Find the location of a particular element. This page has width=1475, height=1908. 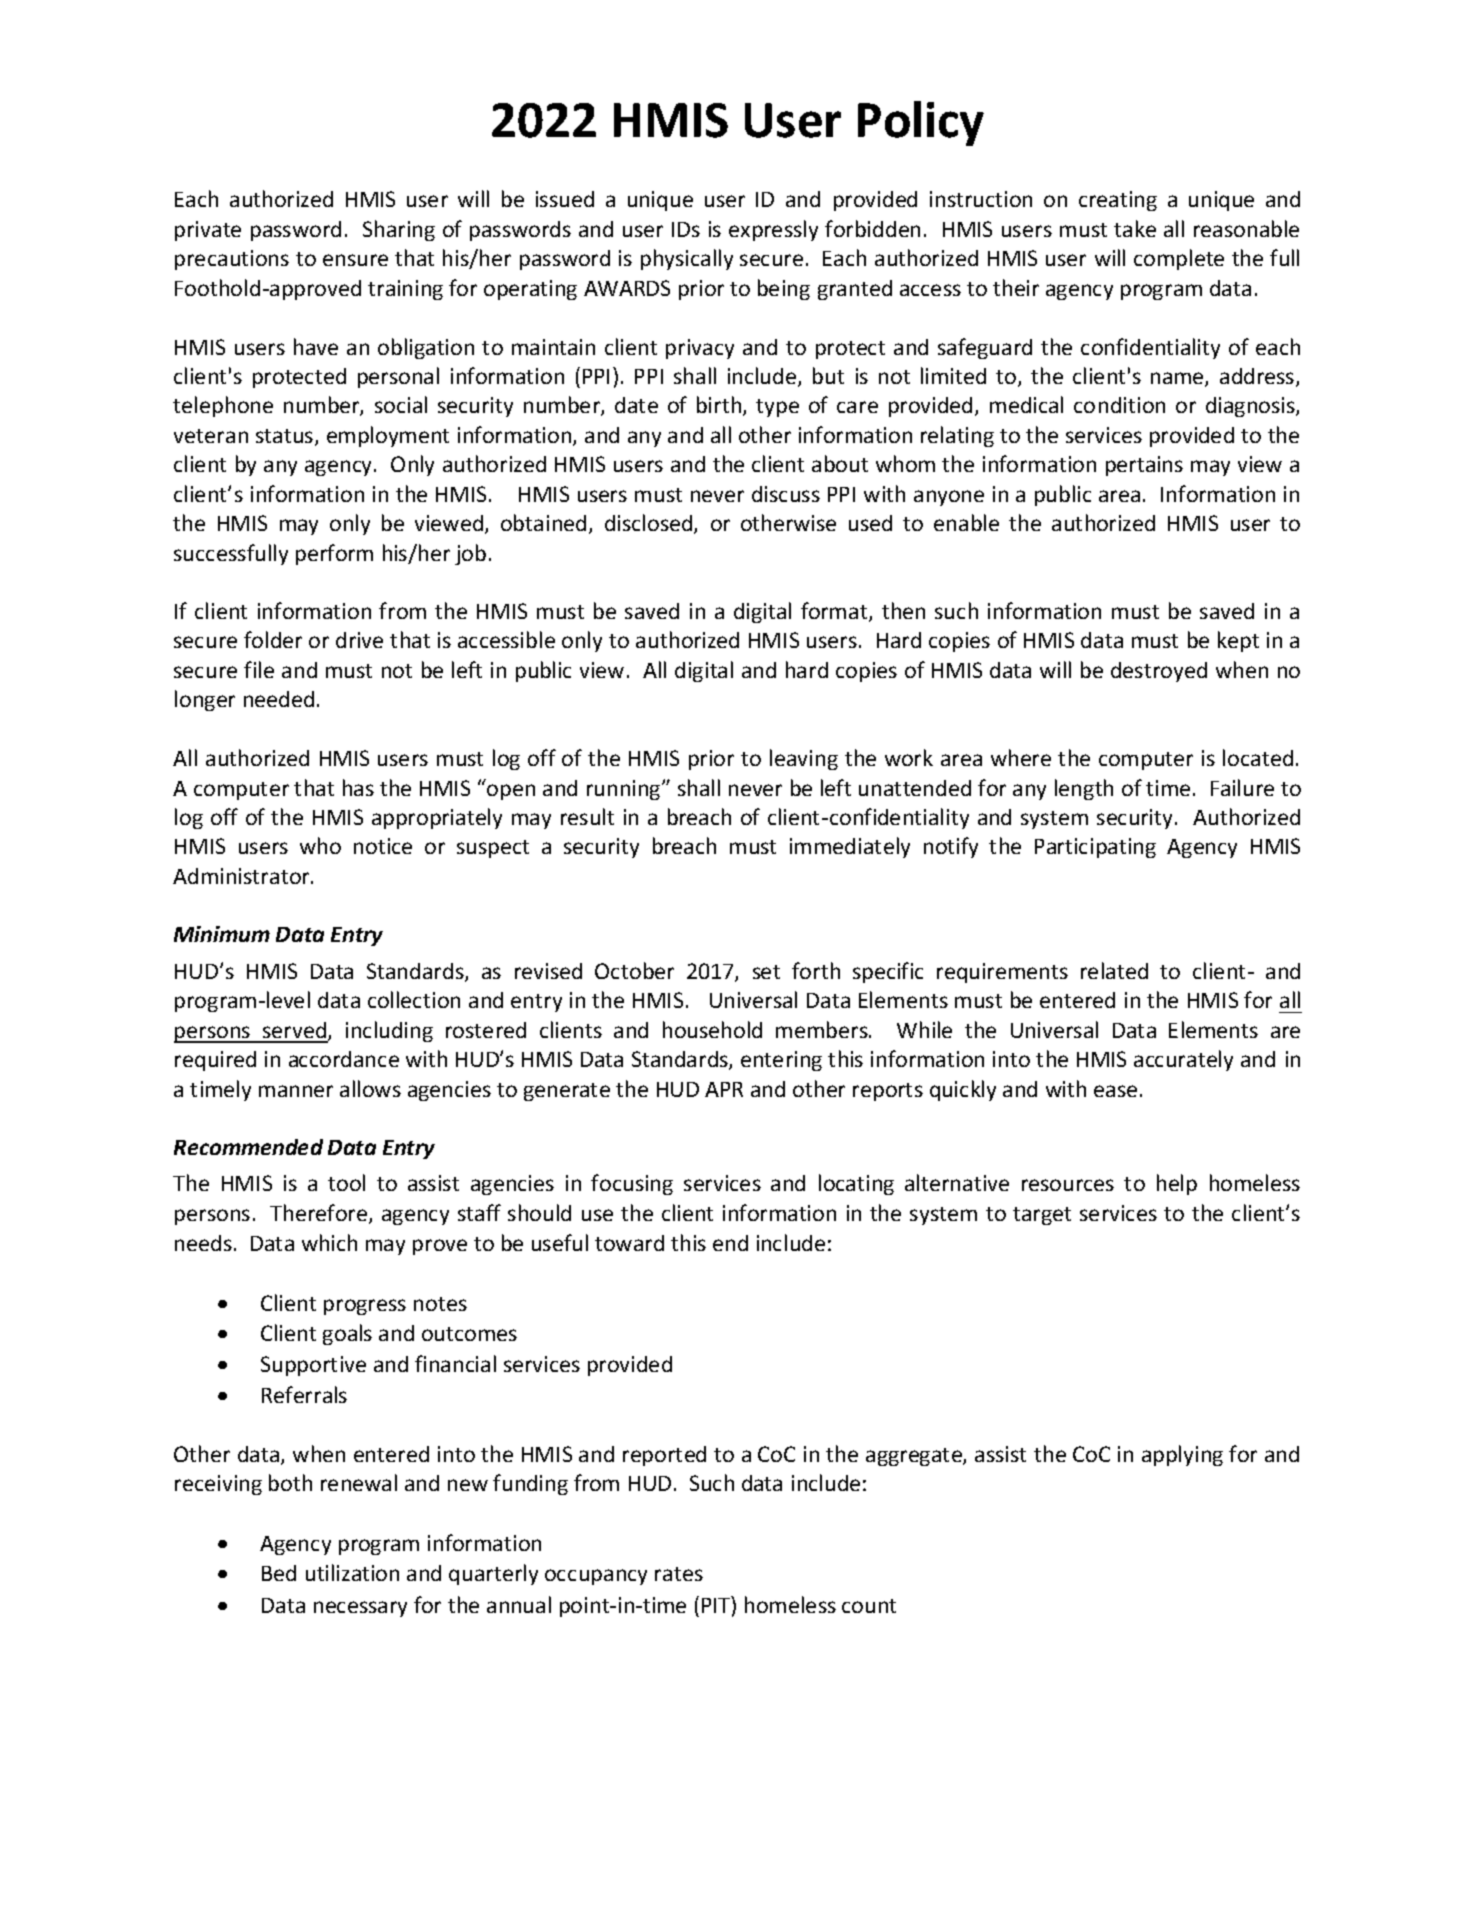

destroyed is located at coordinates (1159, 672).
